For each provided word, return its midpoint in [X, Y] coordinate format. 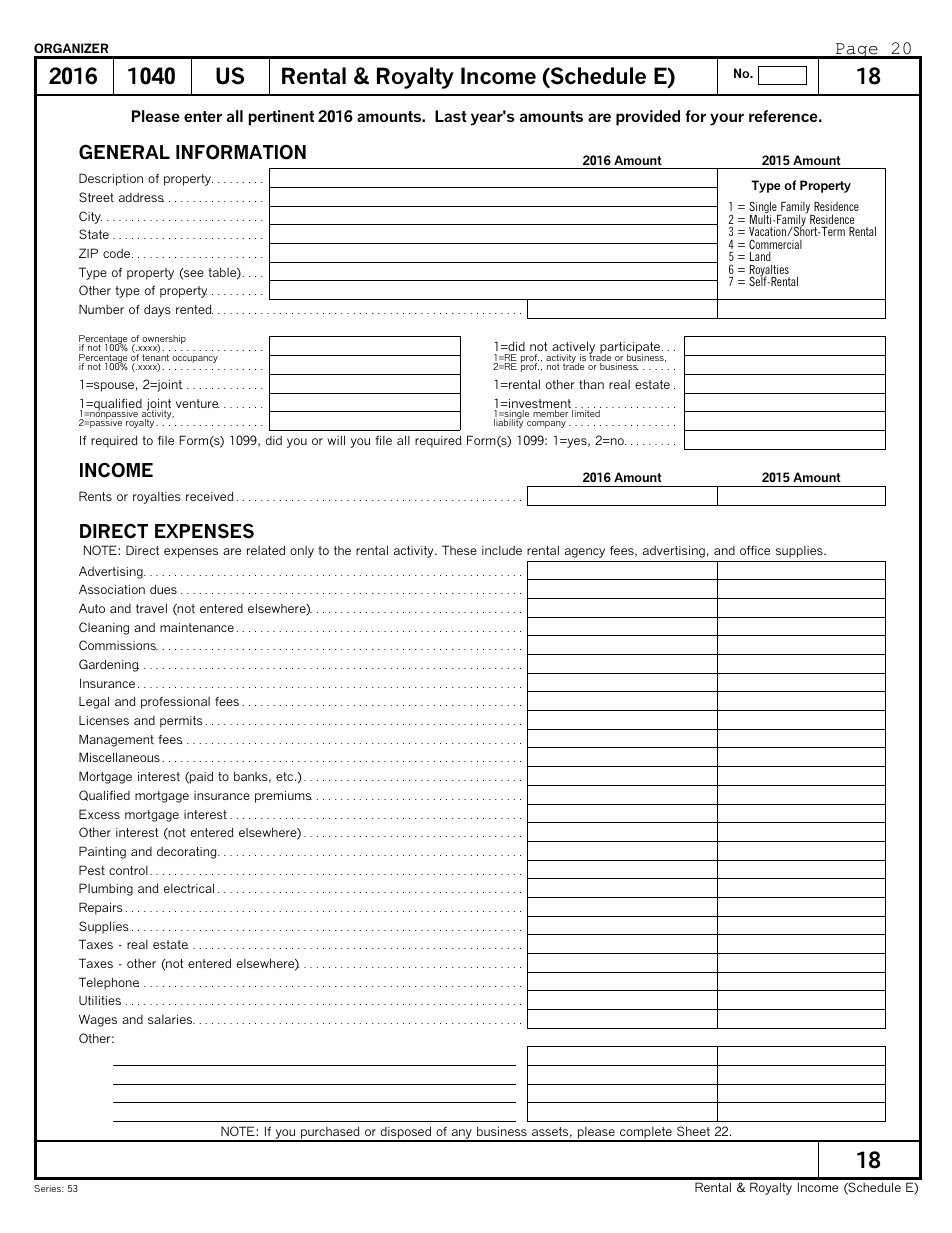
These [459, 550]
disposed [406, 1134]
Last [451, 116]
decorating [188, 853]
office [755, 550]
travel [151, 608]
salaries [171, 1019]
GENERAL [124, 152]
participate [630, 349]
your [727, 119]
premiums [283, 797]
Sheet [693, 1131]
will [336, 440]
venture [198, 403]
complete [646, 1134]
